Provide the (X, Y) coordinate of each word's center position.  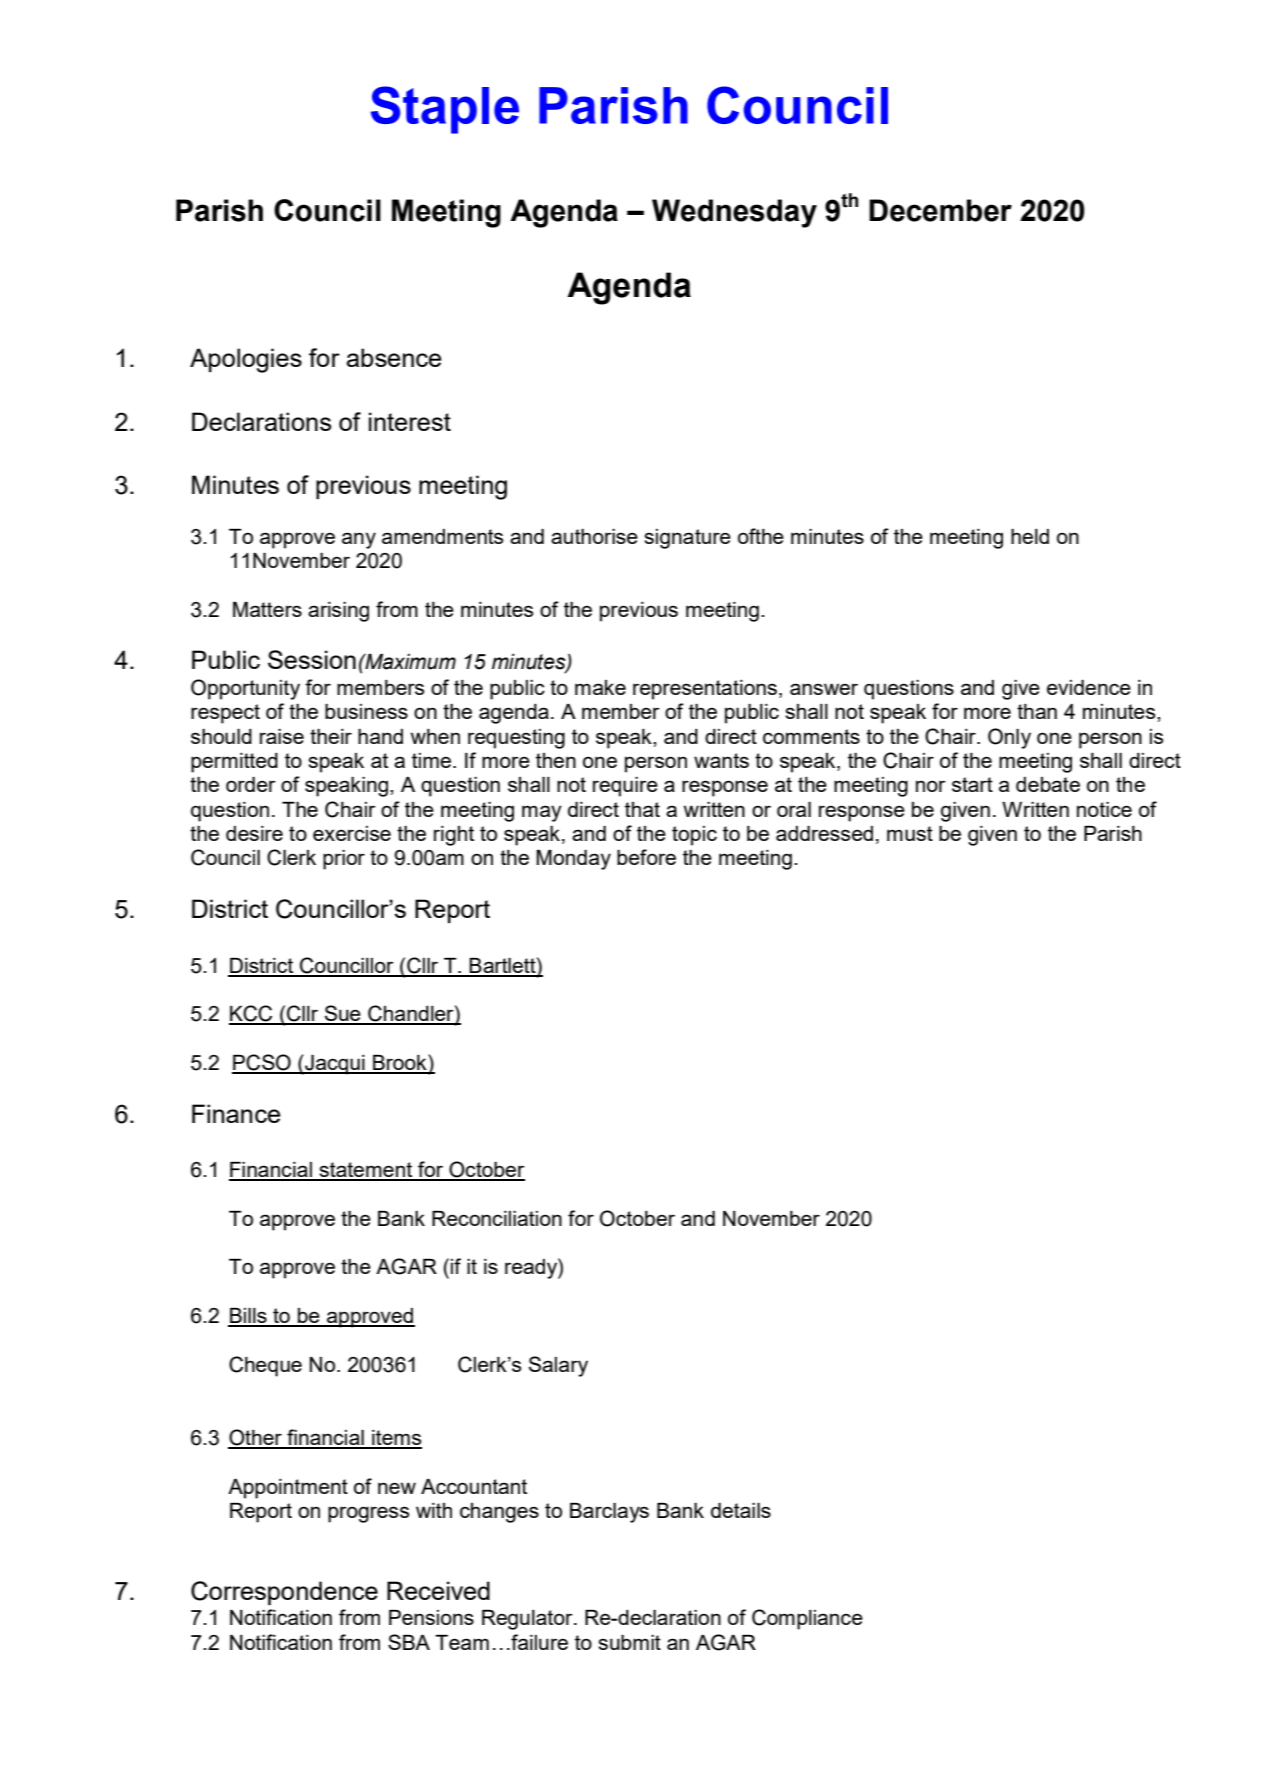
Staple (445, 110)
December (940, 210)
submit (629, 1642)
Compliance (807, 1619)
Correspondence (284, 1593)
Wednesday (734, 213)
